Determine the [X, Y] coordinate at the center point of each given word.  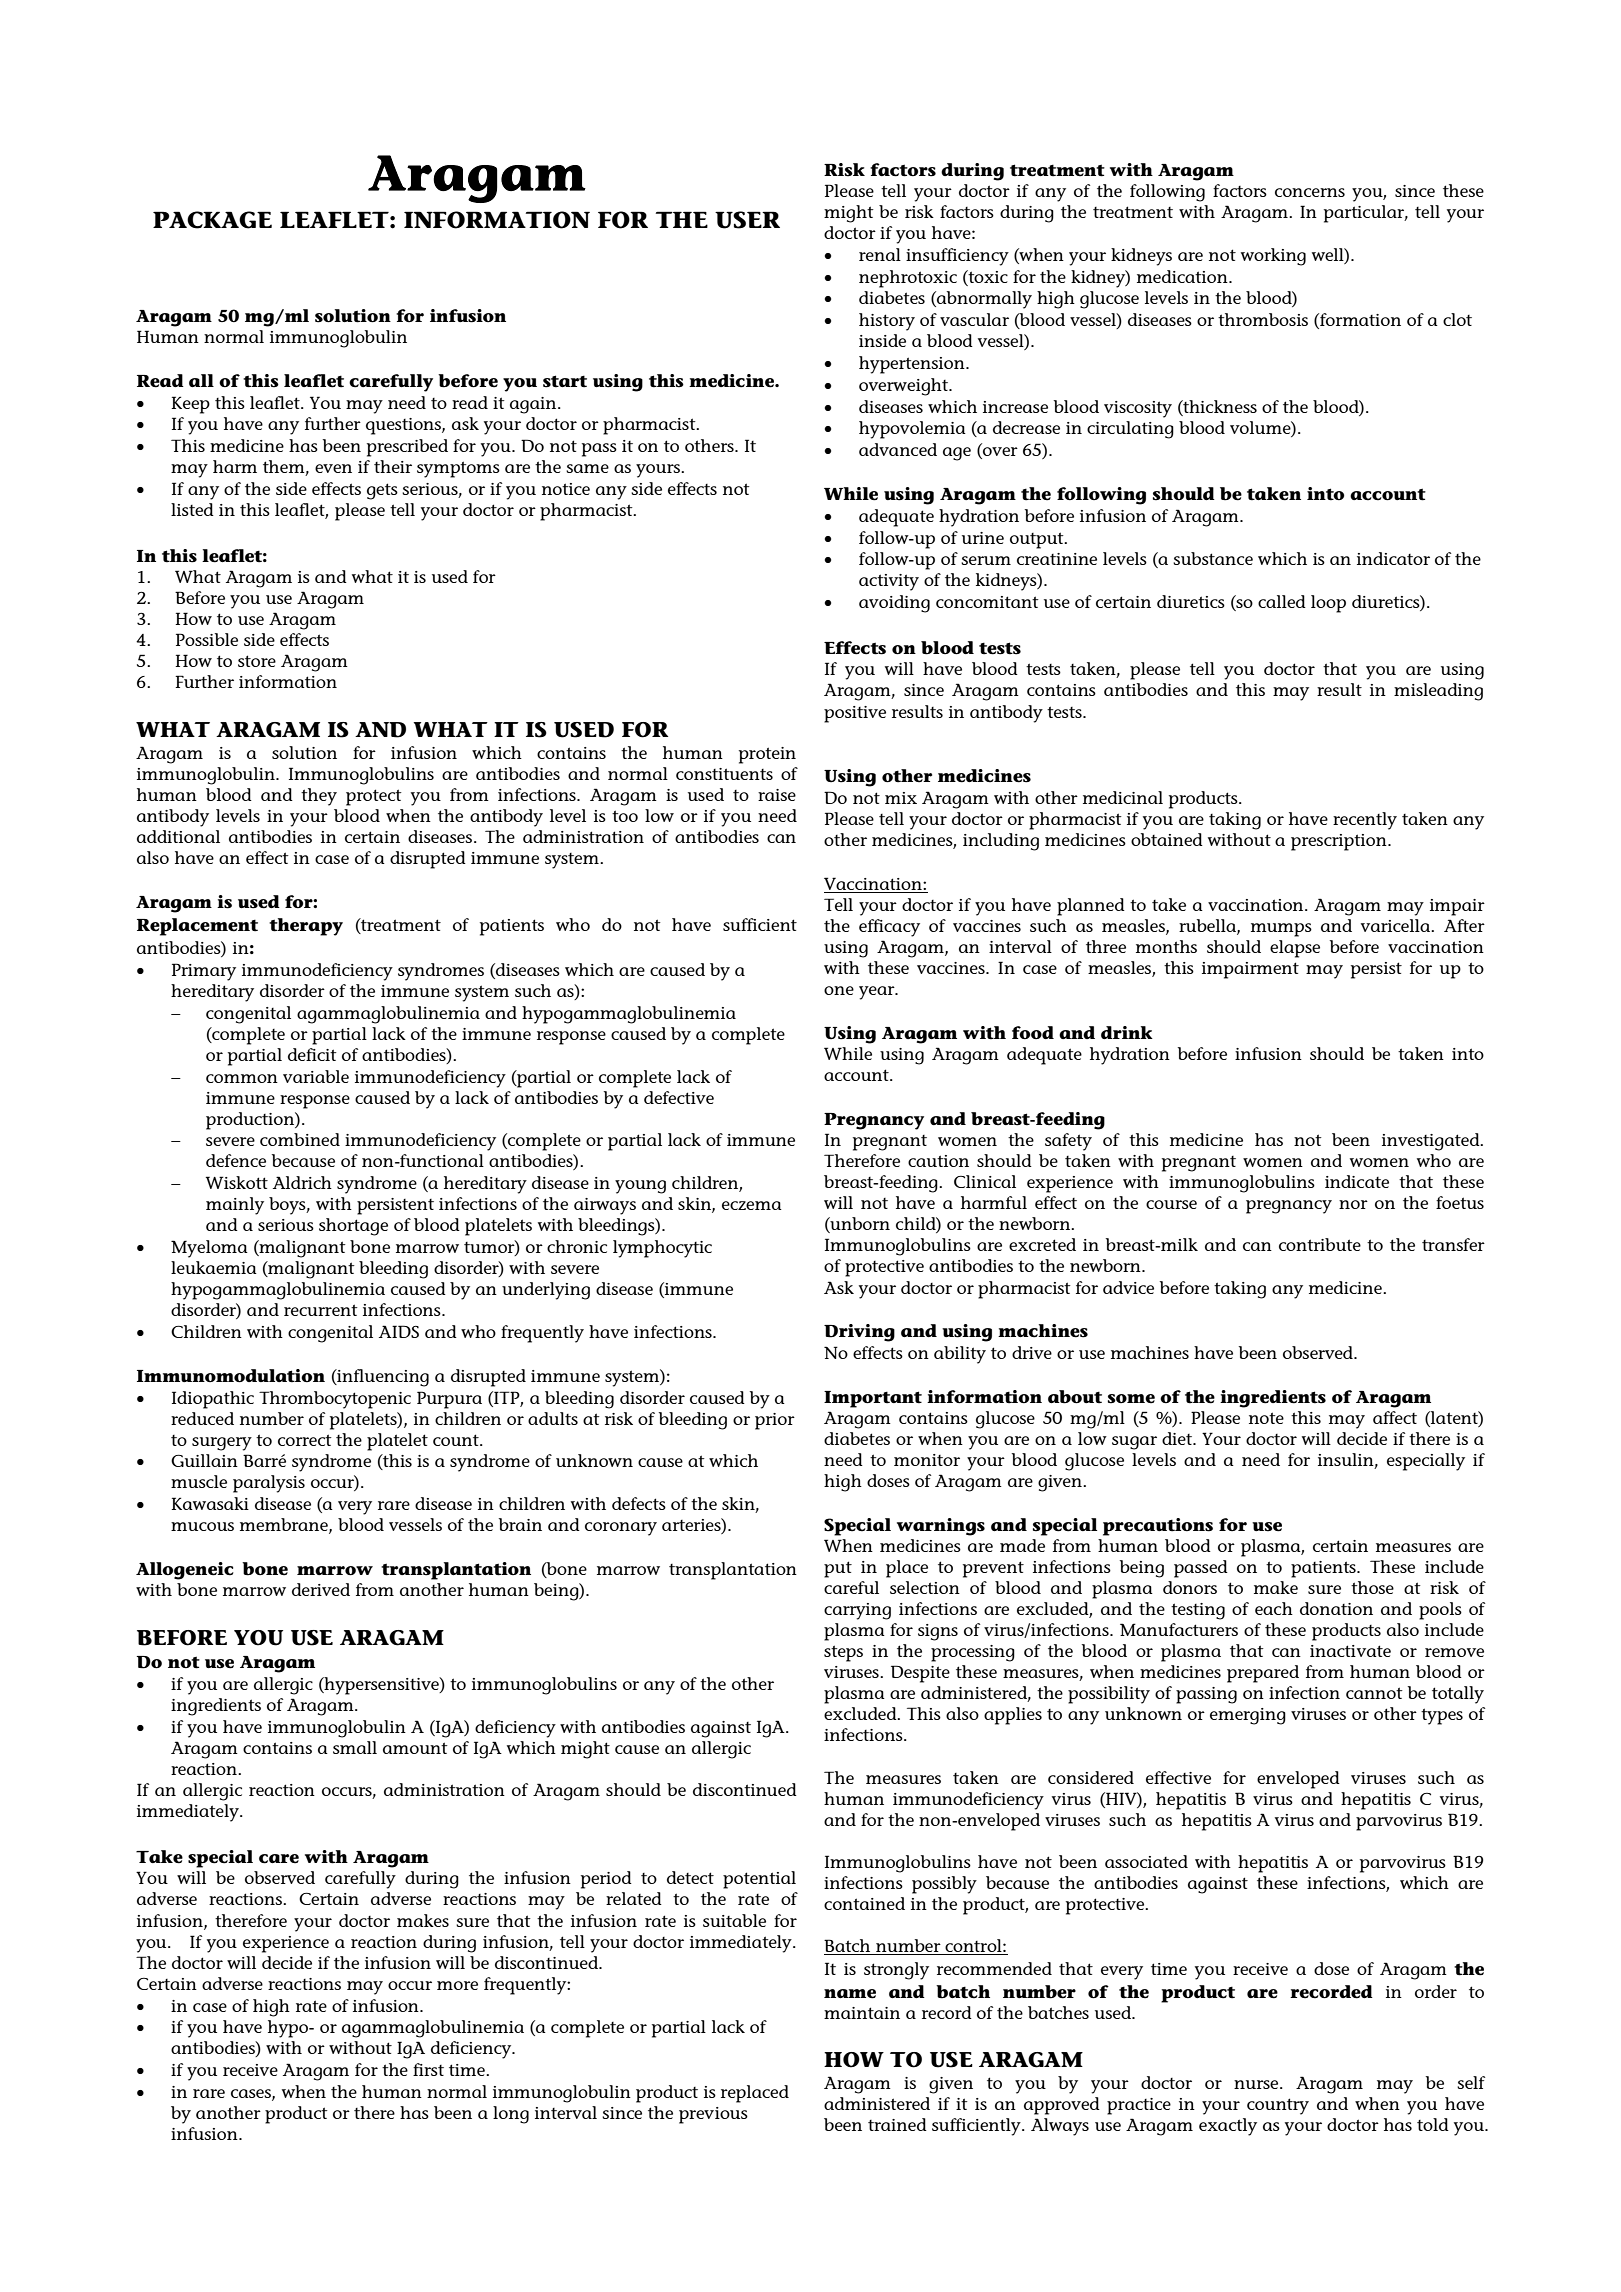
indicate [1357, 1181]
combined [300, 1139]
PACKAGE [212, 220]
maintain [862, 2013]
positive [855, 714]
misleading [1438, 692]
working [1273, 257]
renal [880, 254]
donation [1336, 1608]
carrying [857, 1611]
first [428, 2069]
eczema [752, 1205]
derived [321, 1589]
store [257, 661]
